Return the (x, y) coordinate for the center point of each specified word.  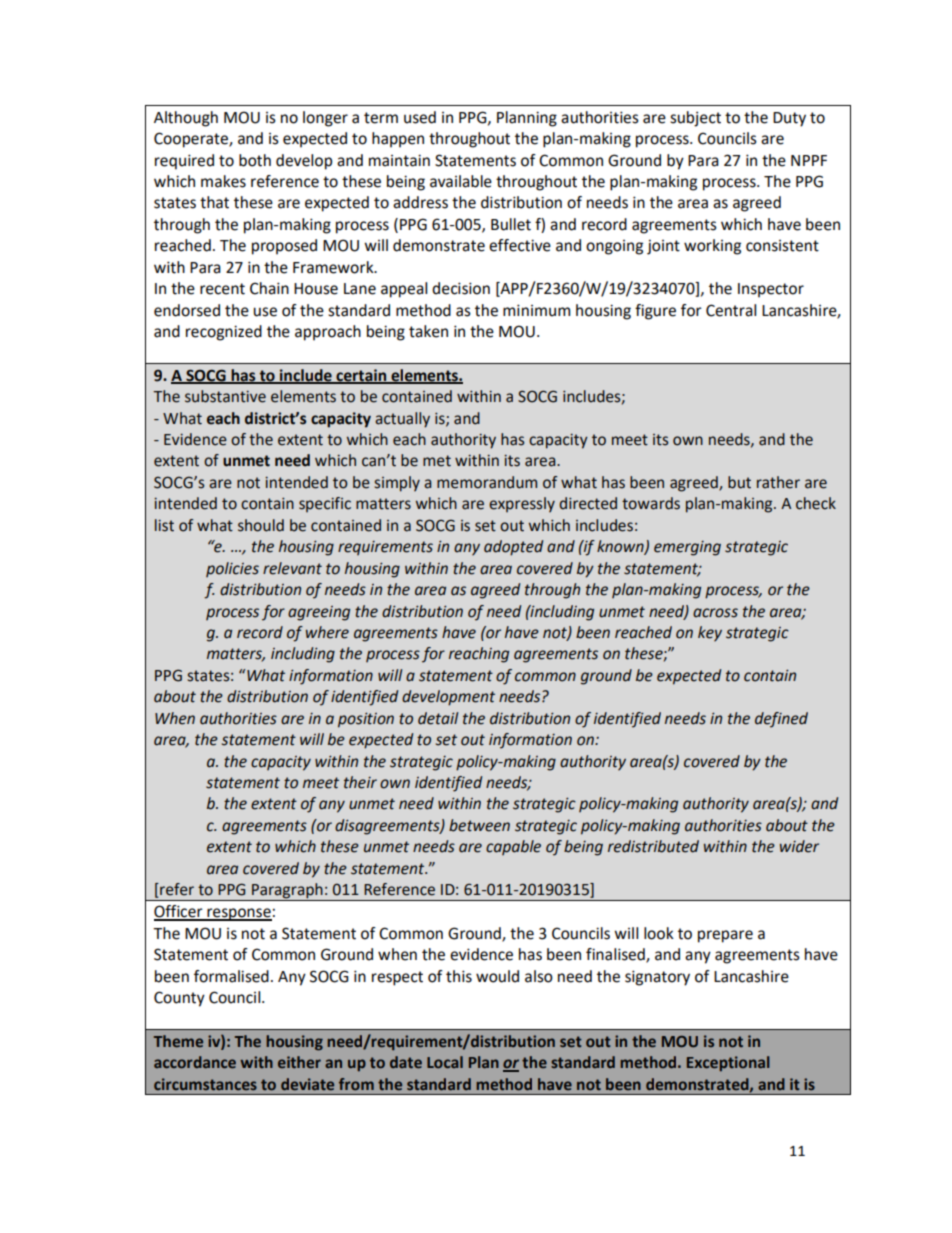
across (715, 613)
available (461, 181)
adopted (513, 548)
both (255, 160)
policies (232, 569)
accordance (195, 1062)
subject (695, 119)
